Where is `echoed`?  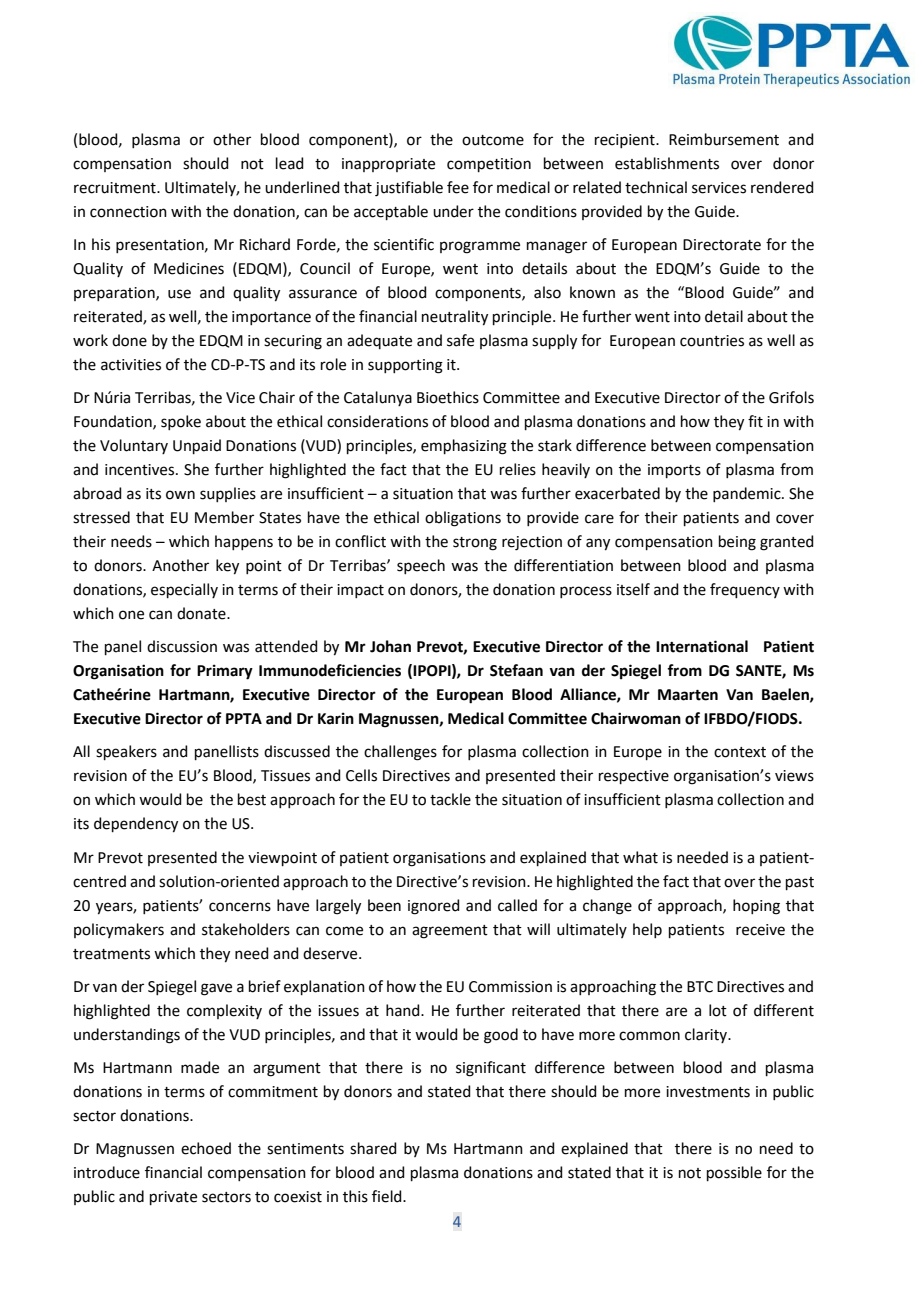
echoed is located at coordinates (206, 1148).
